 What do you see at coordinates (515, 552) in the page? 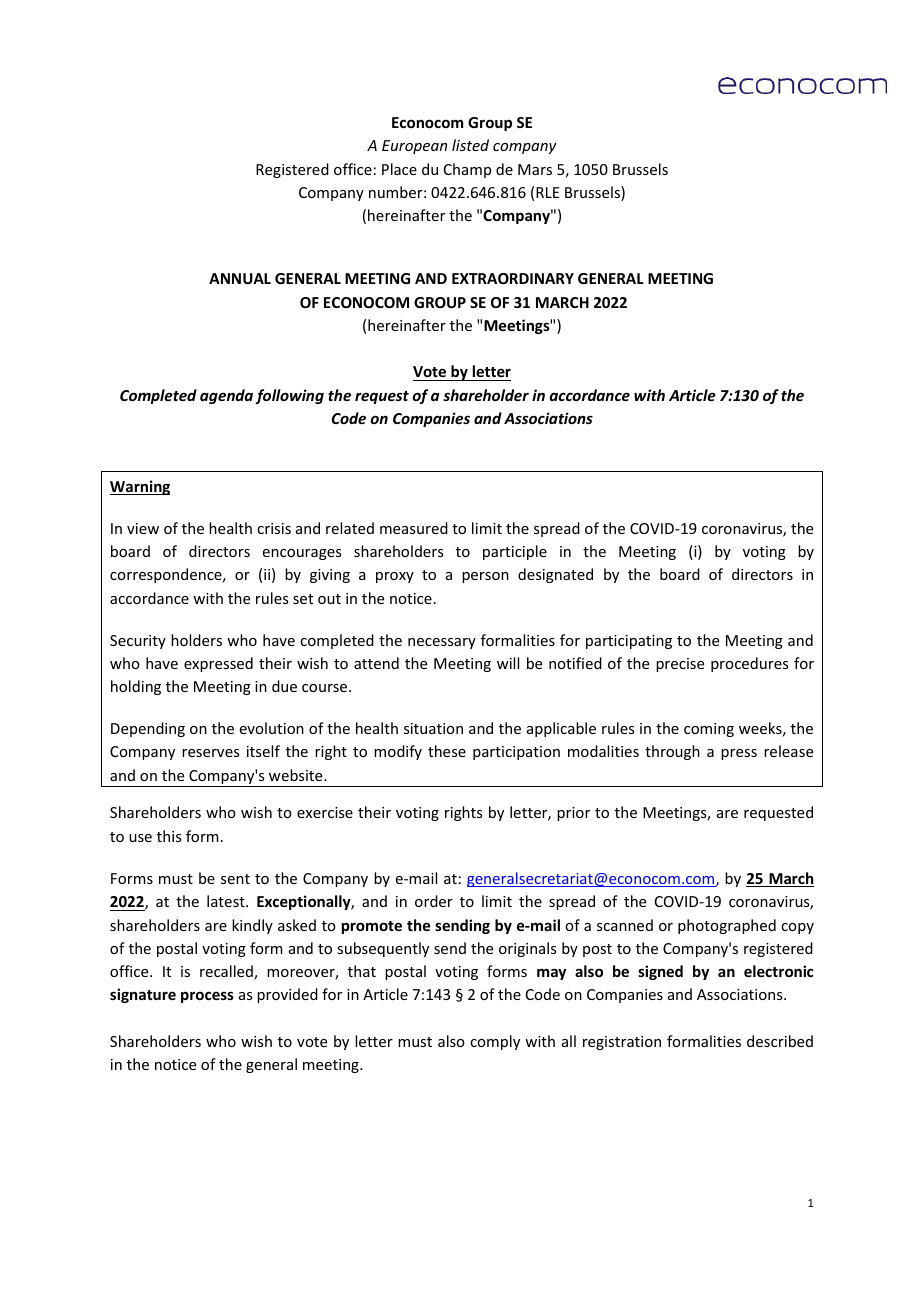
I see `participle` at bounding box center [515, 552].
